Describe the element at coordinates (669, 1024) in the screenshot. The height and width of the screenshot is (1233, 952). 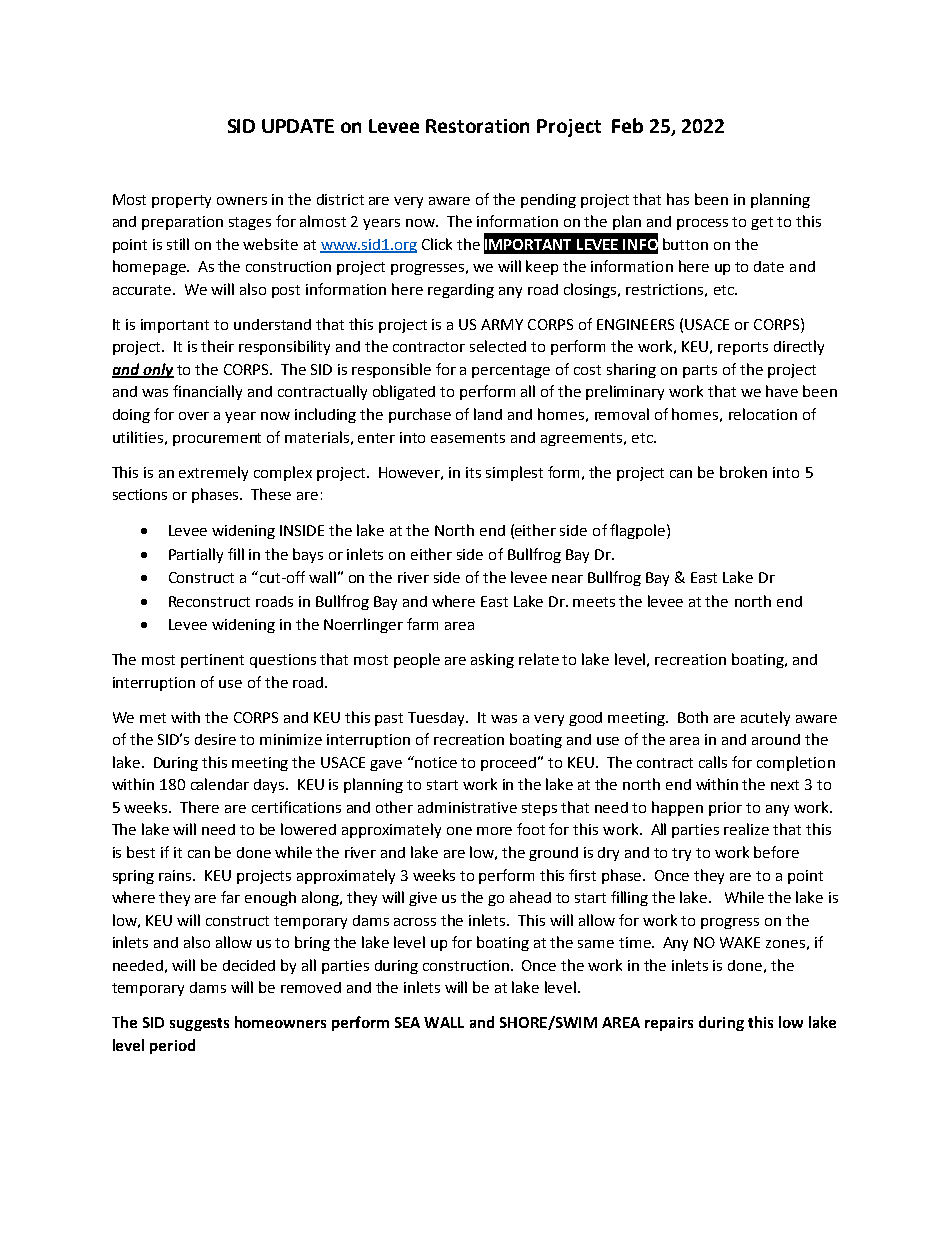
I see `repairs` at that location.
